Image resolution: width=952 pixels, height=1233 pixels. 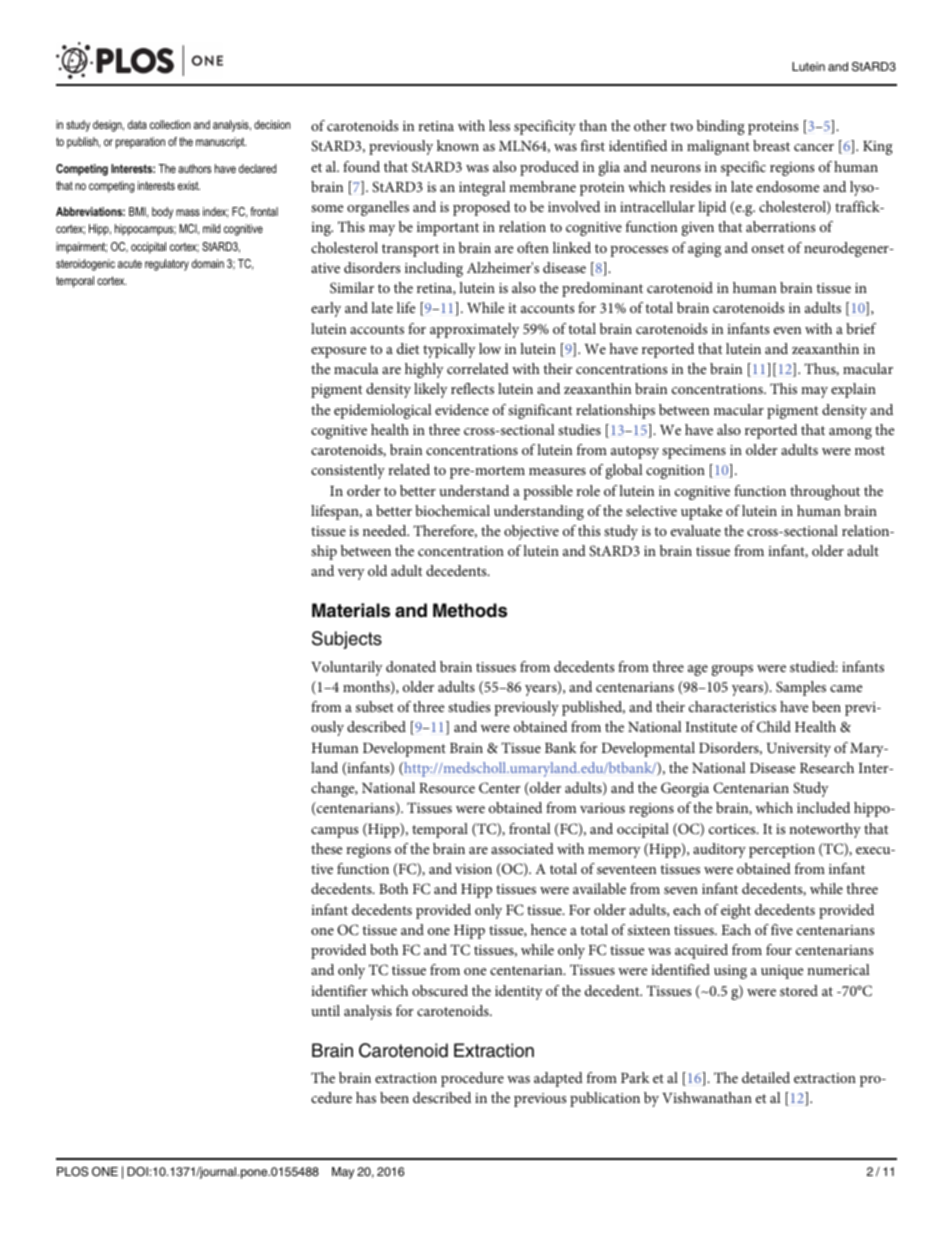 I want to click on PLOS, so click(x=72, y=1172).
